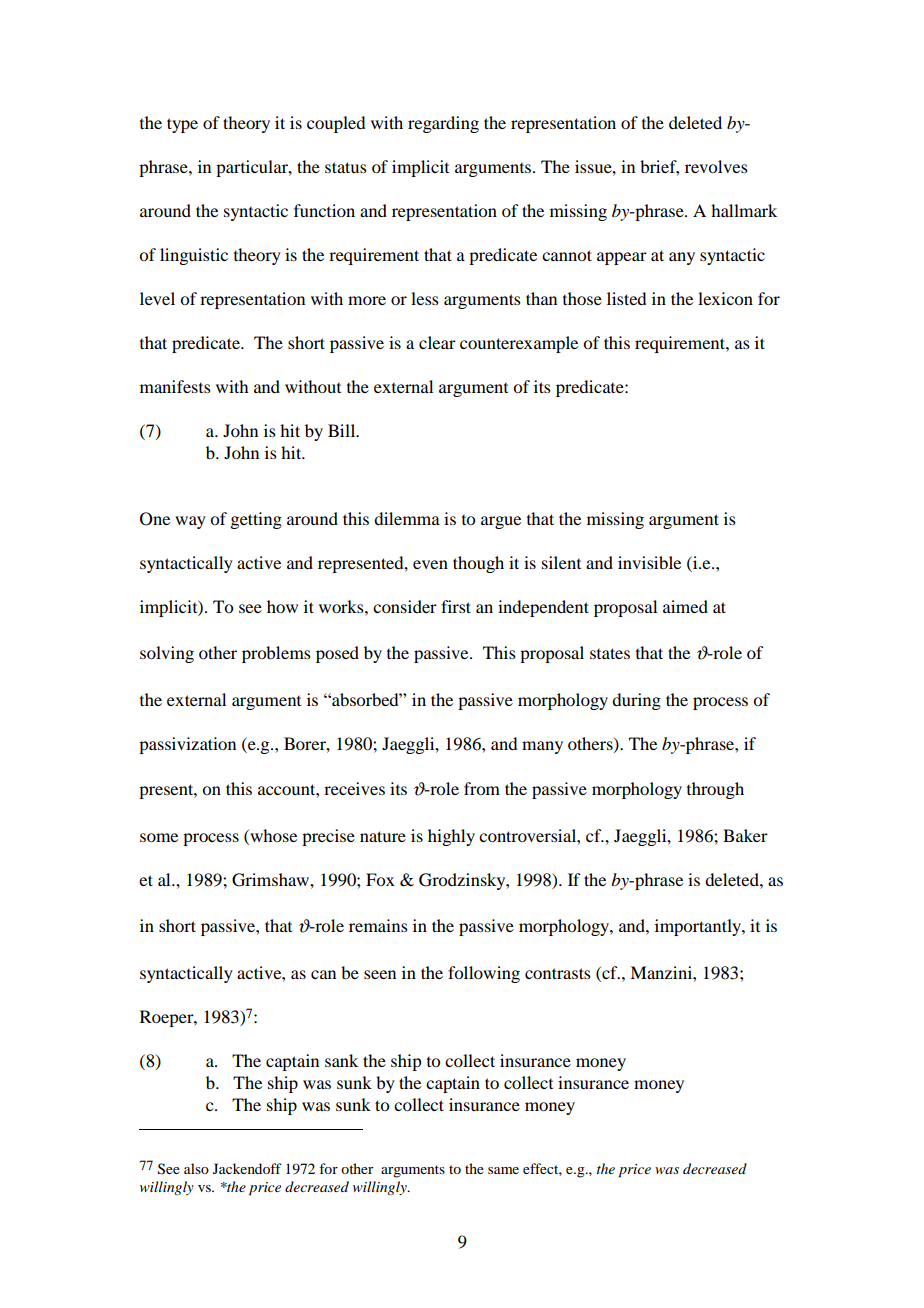  What do you see at coordinates (649, 562) in the screenshot?
I see `invisible` at bounding box center [649, 562].
